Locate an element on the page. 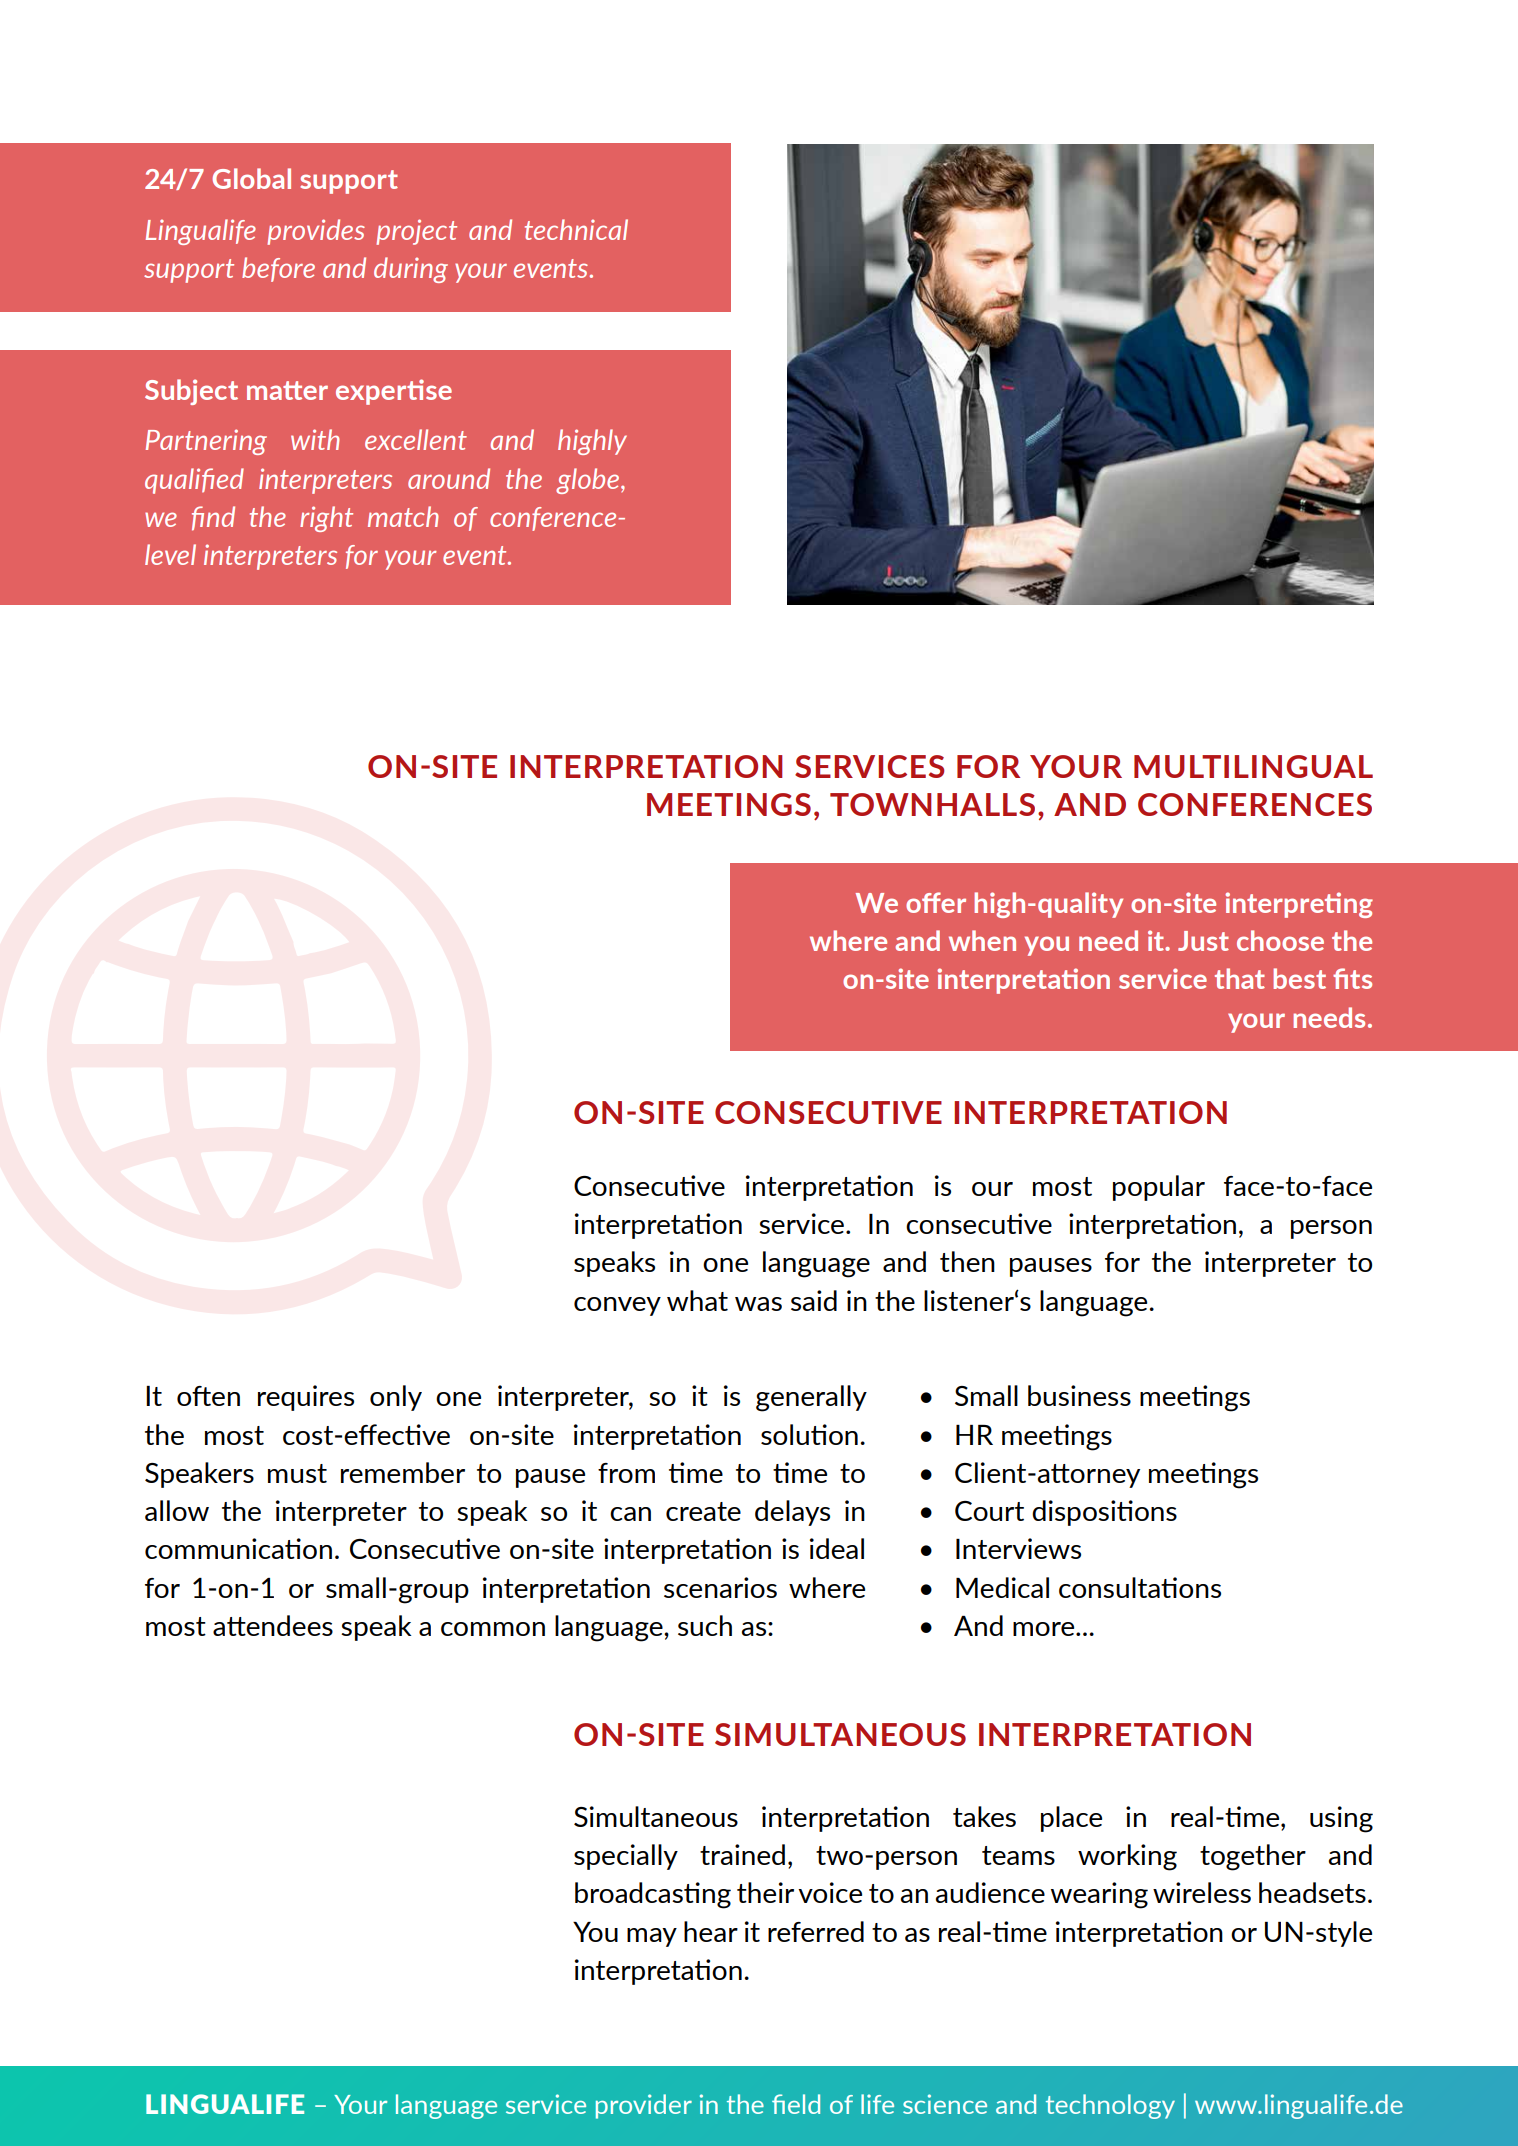  provider is located at coordinates (644, 2106).
